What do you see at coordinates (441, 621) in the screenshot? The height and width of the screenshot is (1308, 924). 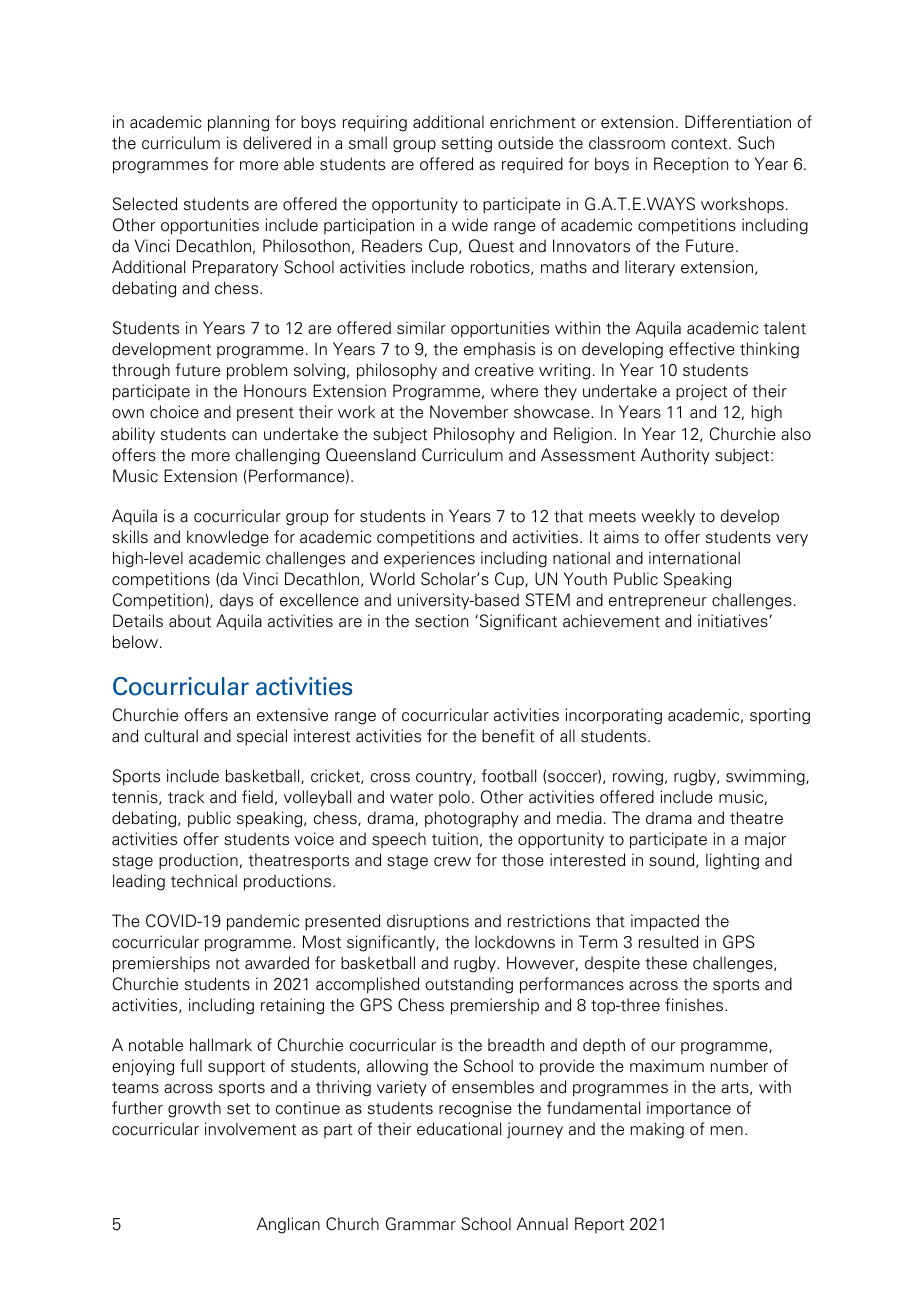 I see `section` at bounding box center [441, 621].
